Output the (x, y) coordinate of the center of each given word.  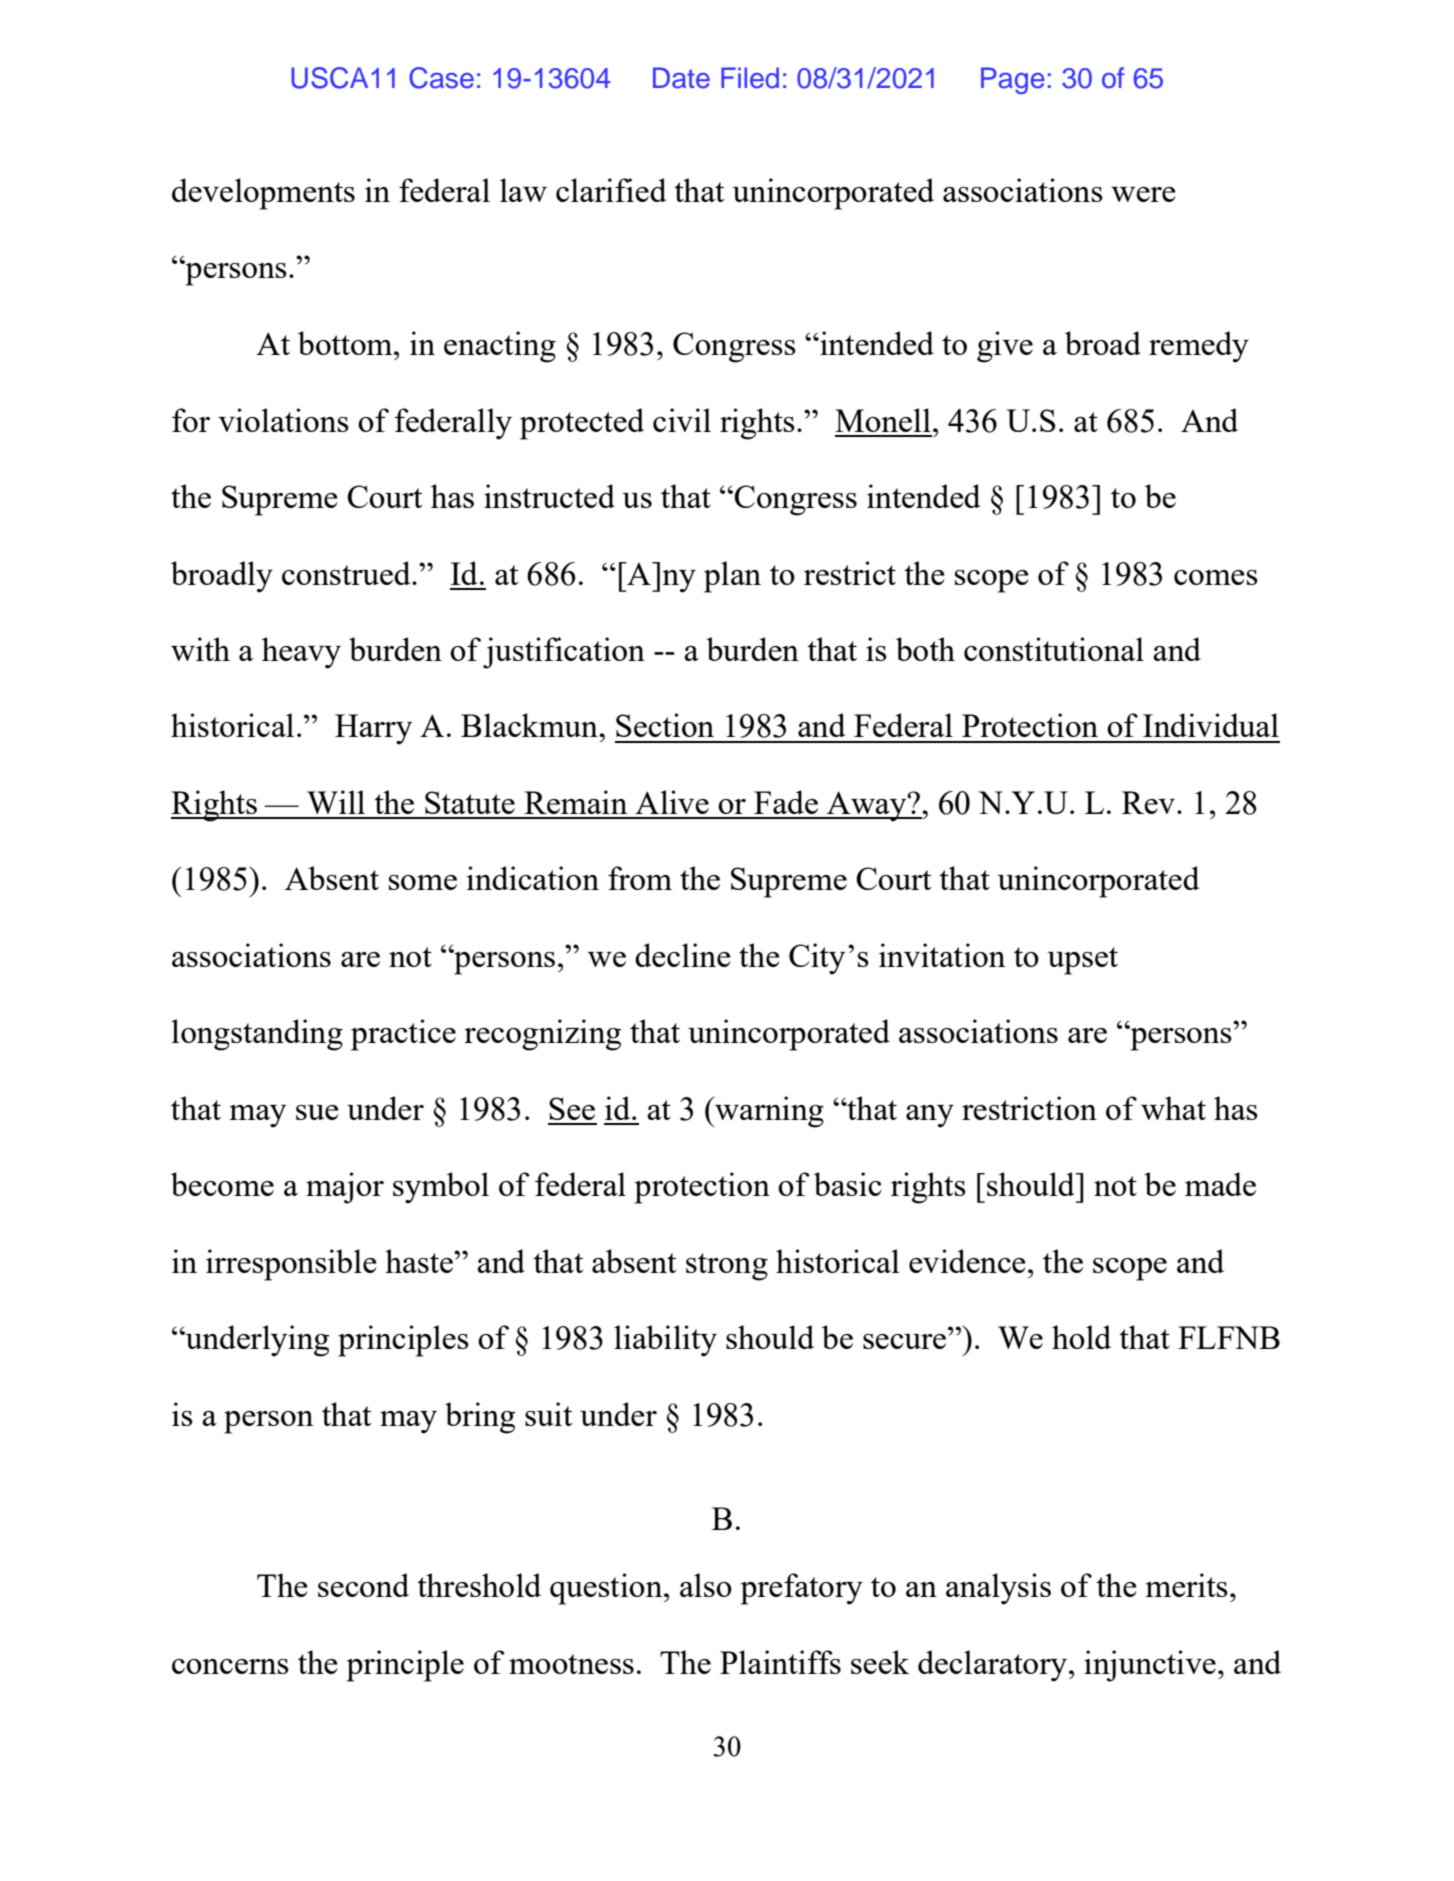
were (1143, 194)
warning (768, 1112)
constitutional (1054, 649)
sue (317, 1112)
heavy (301, 653)
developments (263, 194)
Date (681, 78)
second (363, 1585)
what (1173, 1108)
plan (732, 577)
